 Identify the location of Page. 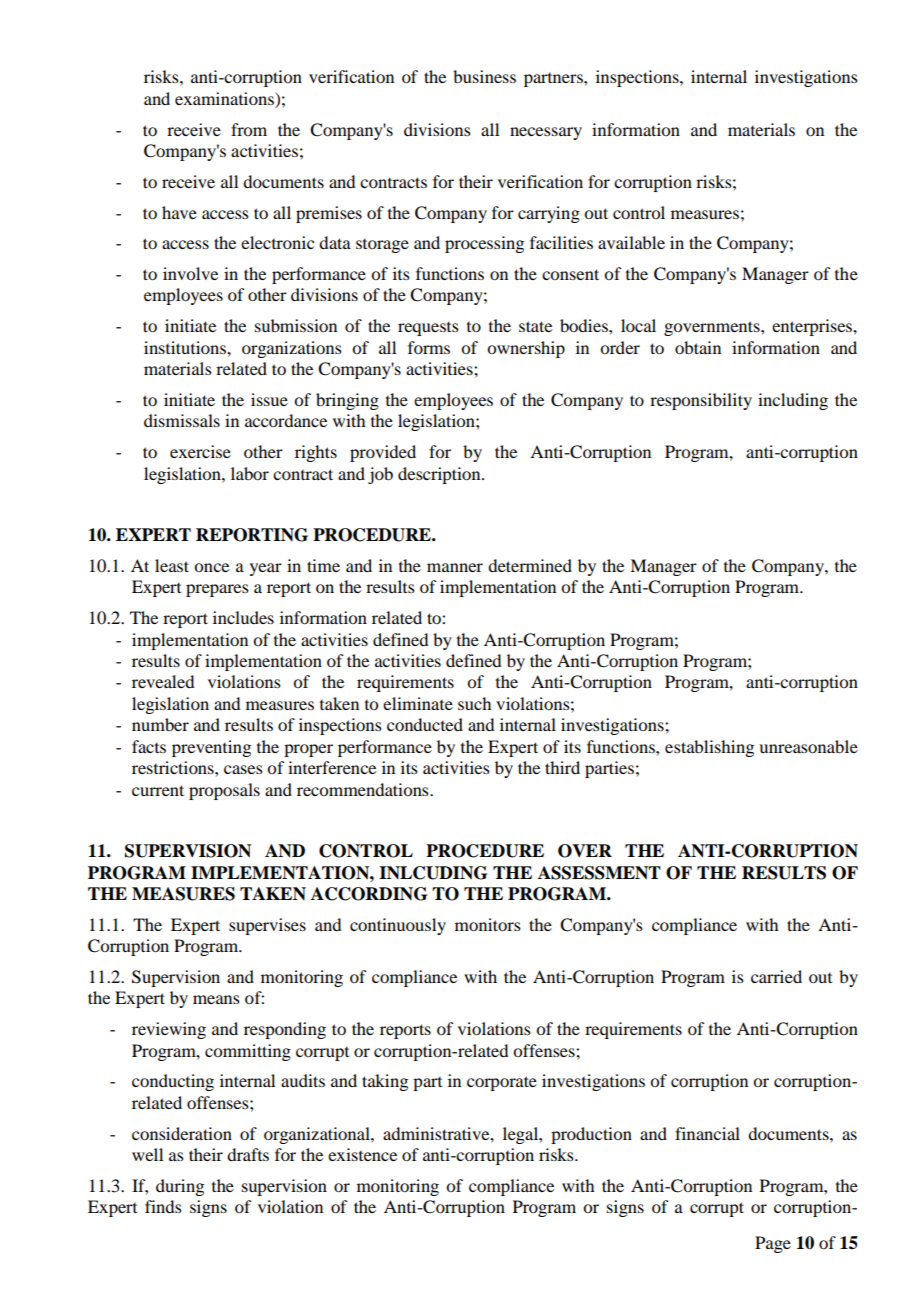
(773, 1244).
